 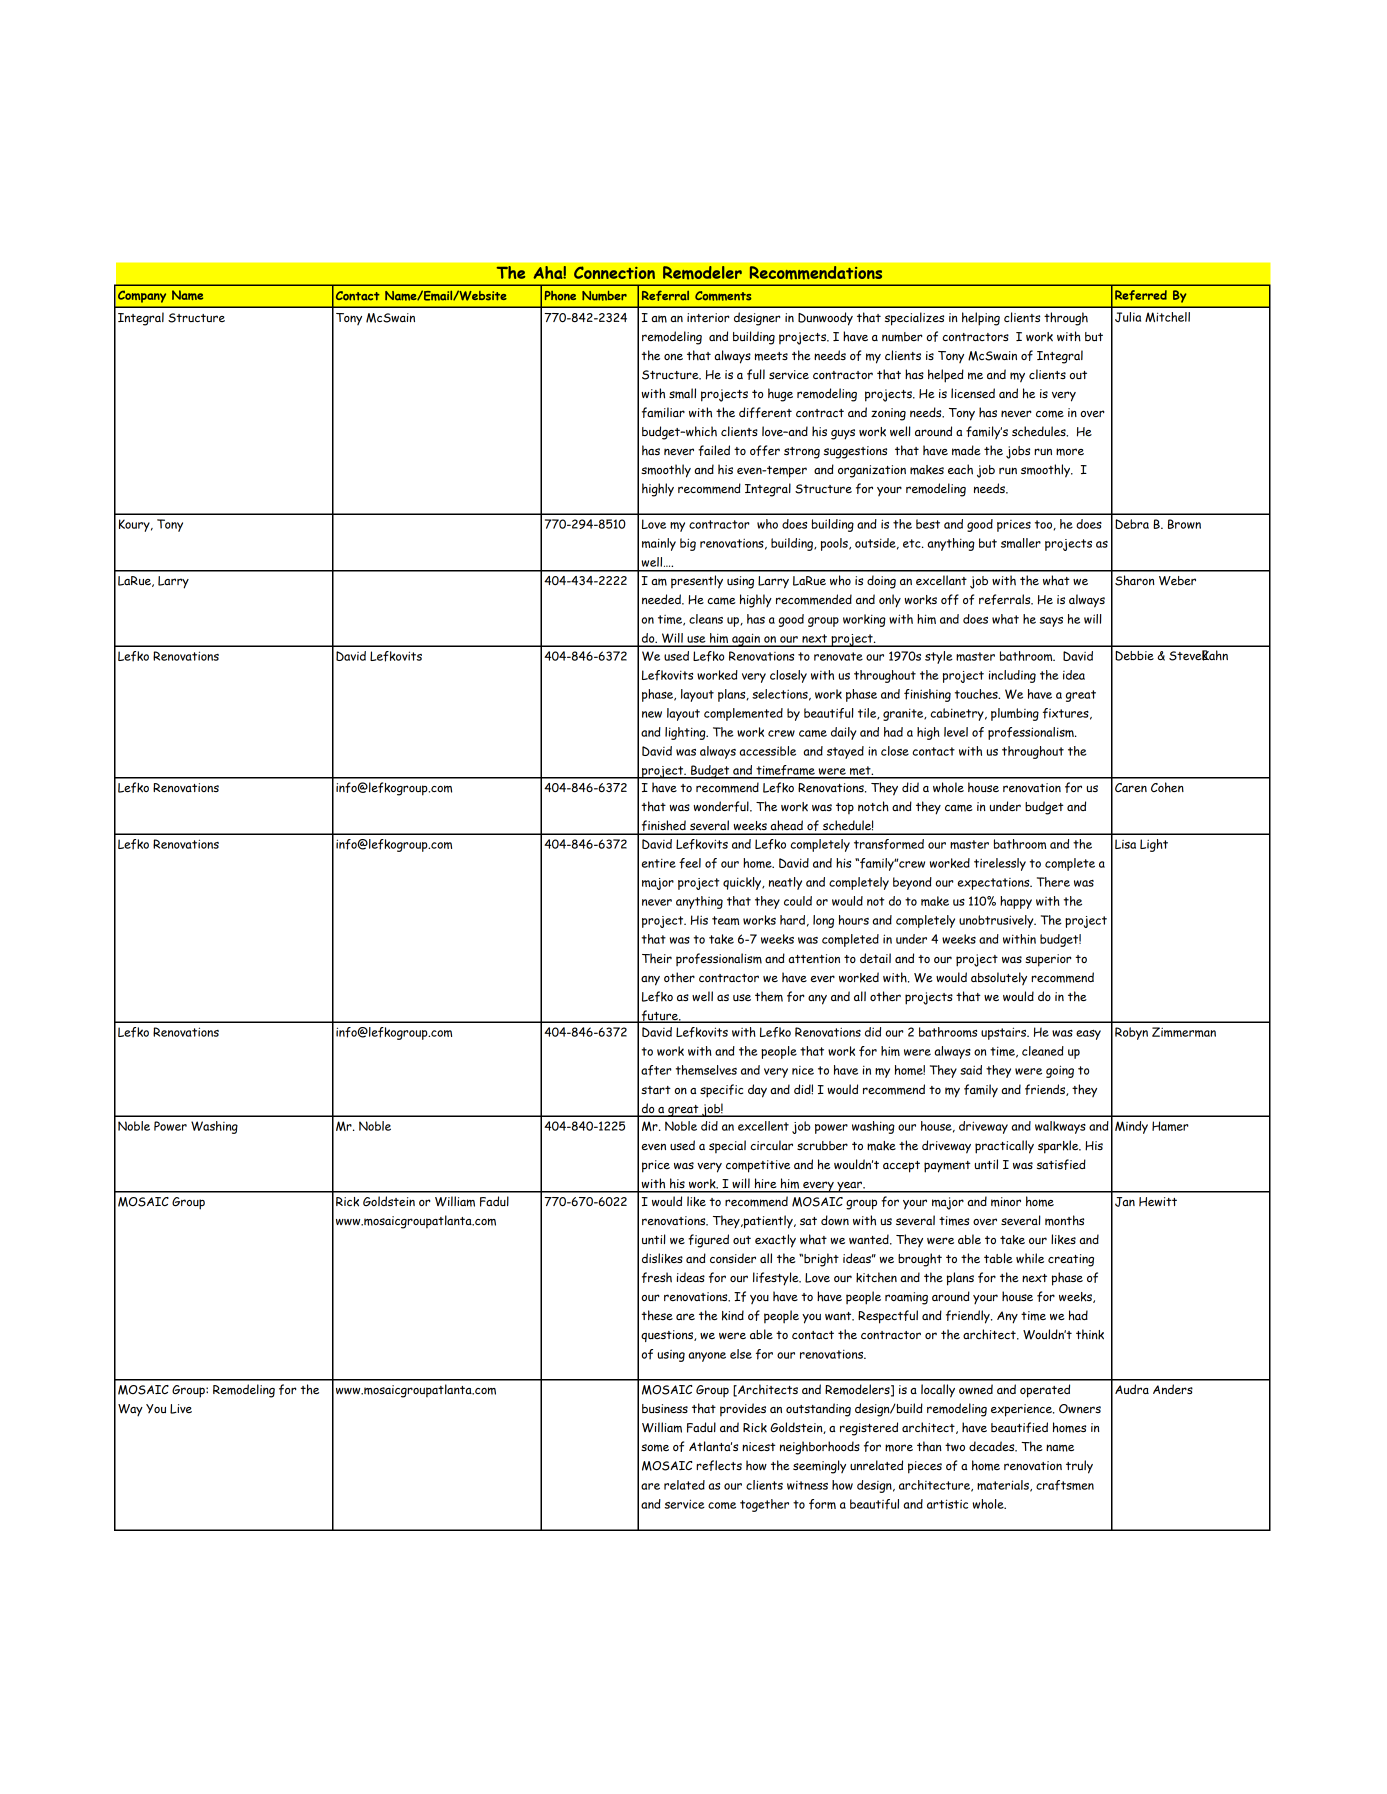 I want to click on going, so click(x=1060, y=1071).
